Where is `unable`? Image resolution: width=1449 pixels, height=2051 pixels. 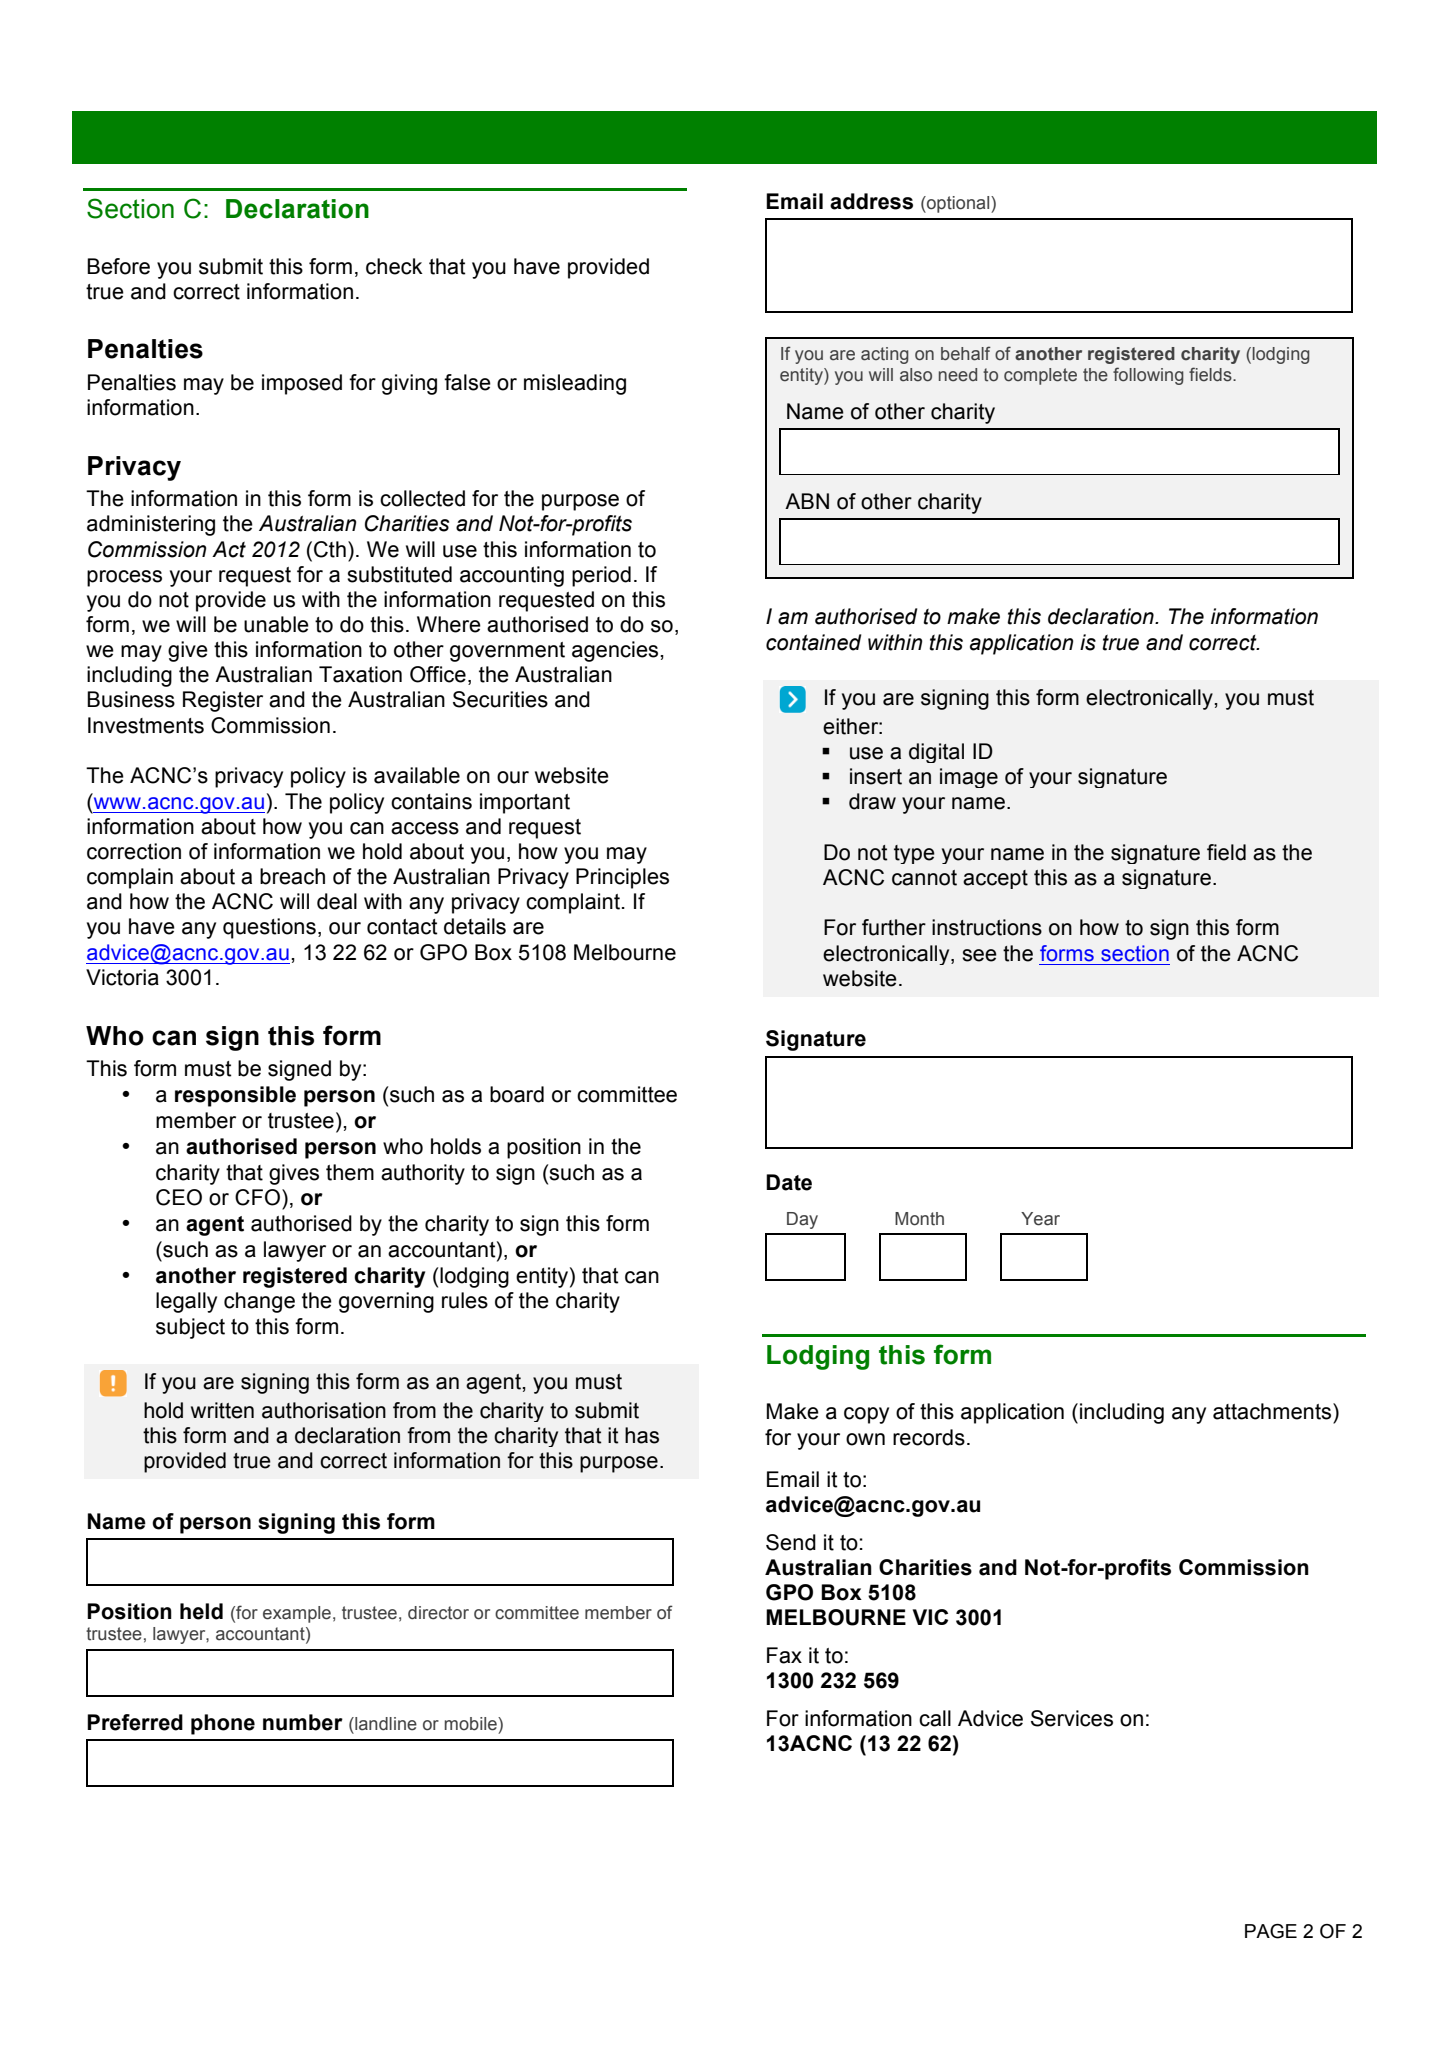 unable is located at coordinates (276, 624).
